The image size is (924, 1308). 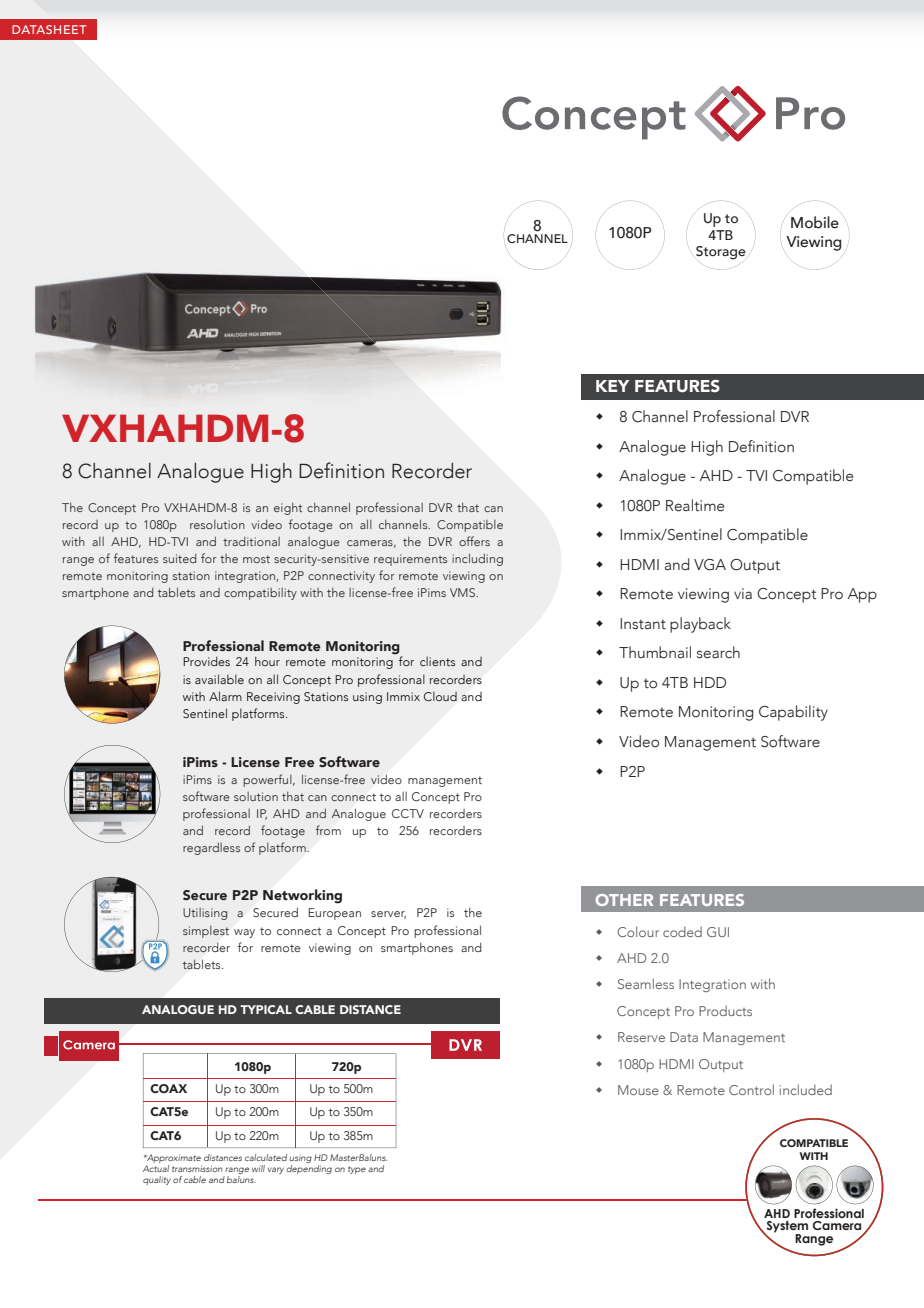 I want to click on Storage, so click(x=721, y=253).
